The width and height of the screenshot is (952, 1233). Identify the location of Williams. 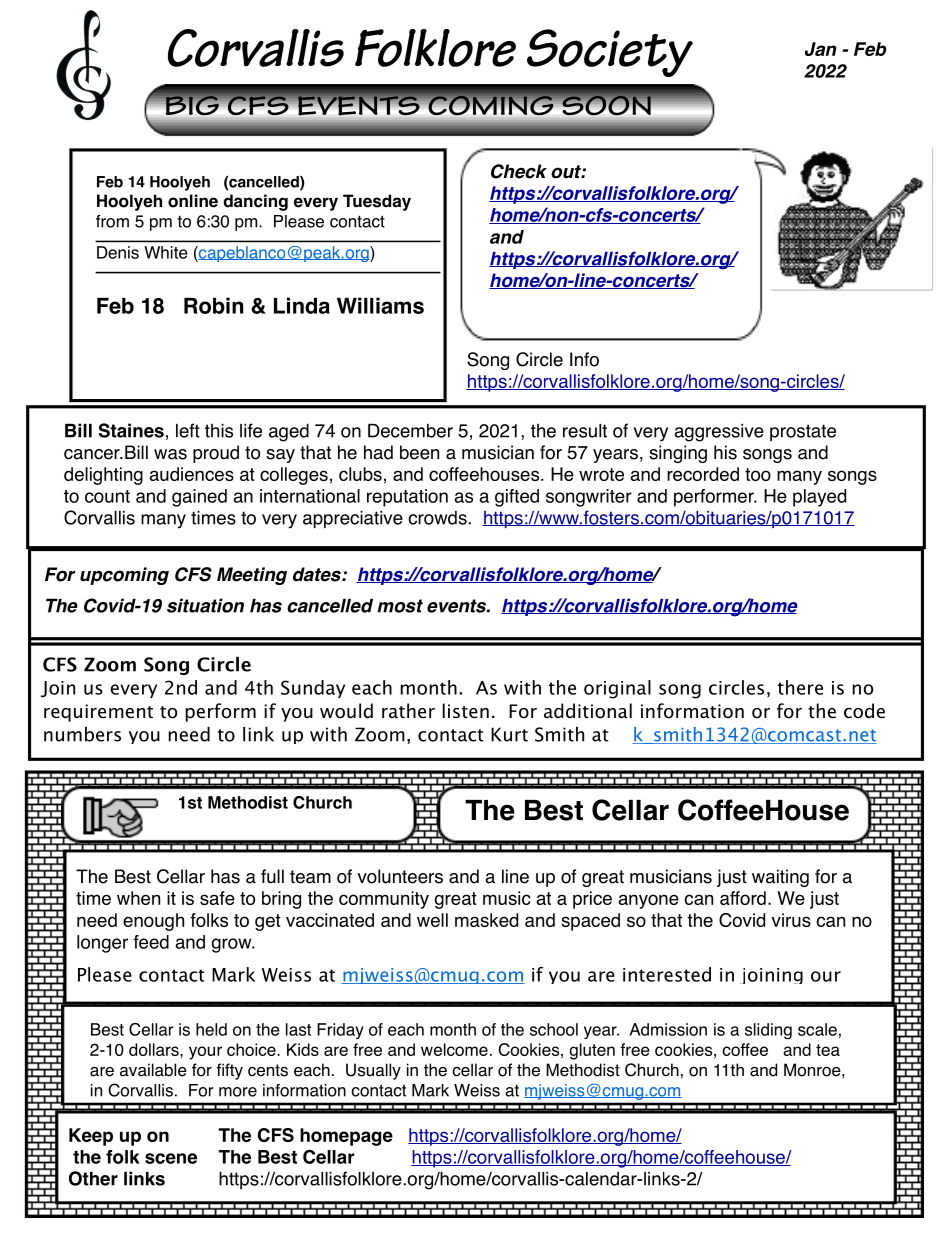
(380, 305).
